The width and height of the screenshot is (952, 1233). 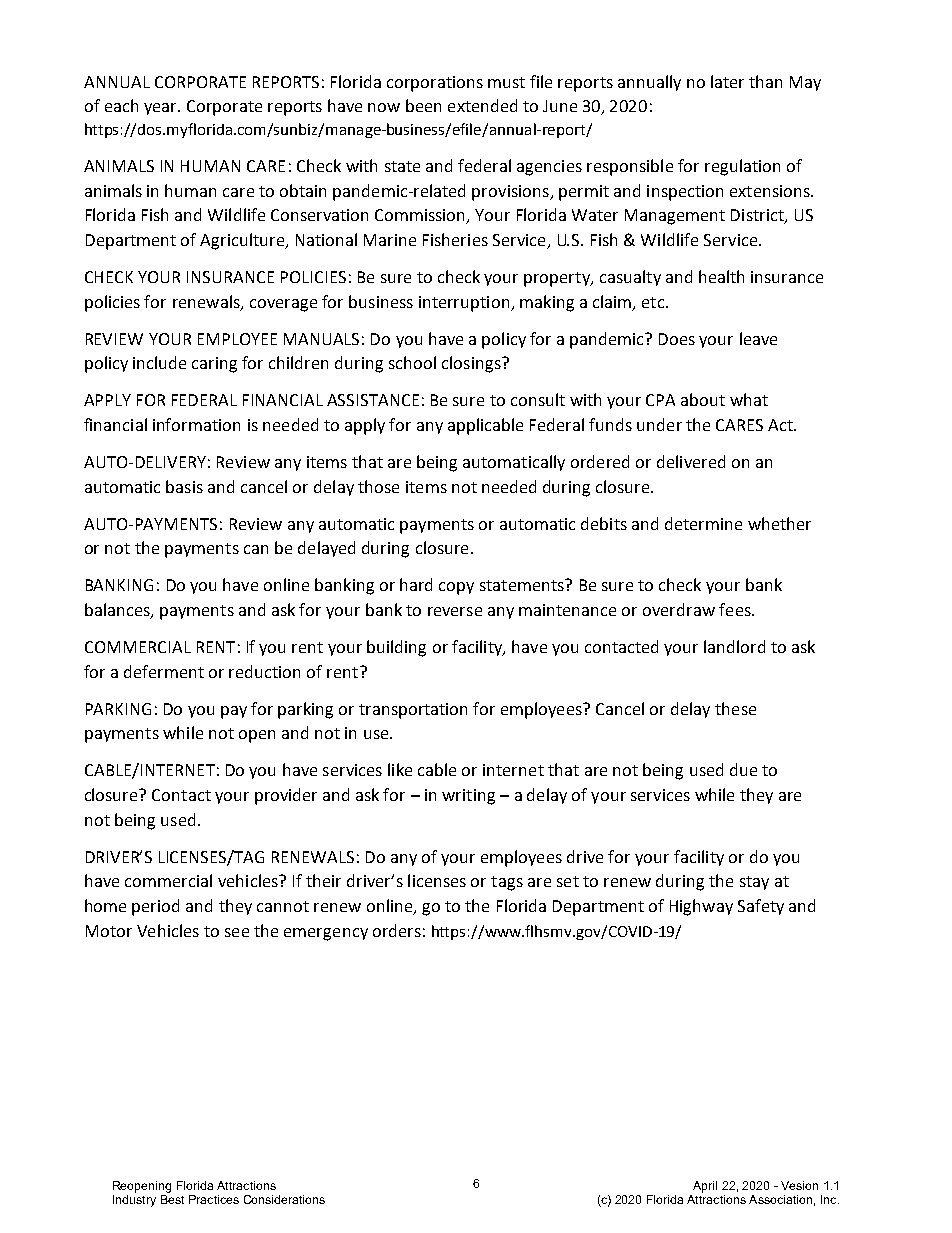 What do you see at coordinates (455, 611) in the screenshot?
I see `reverse` at bounding box center [455, 611].
